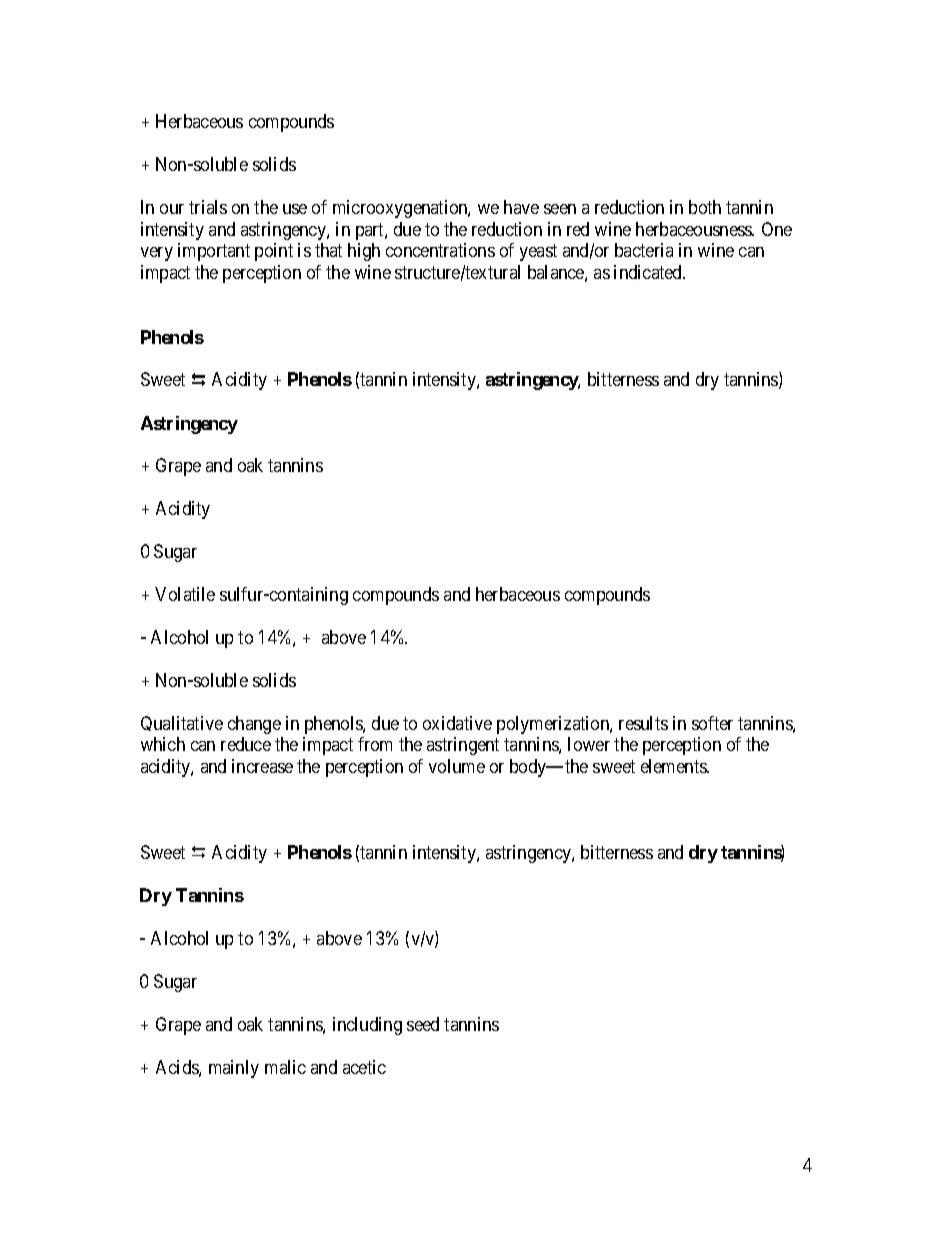 This screenshot has height=1233, width=952. What do you see at coordinates (214, 252) in the screenshot?
I see `important` at bounding box center [214, 252].
